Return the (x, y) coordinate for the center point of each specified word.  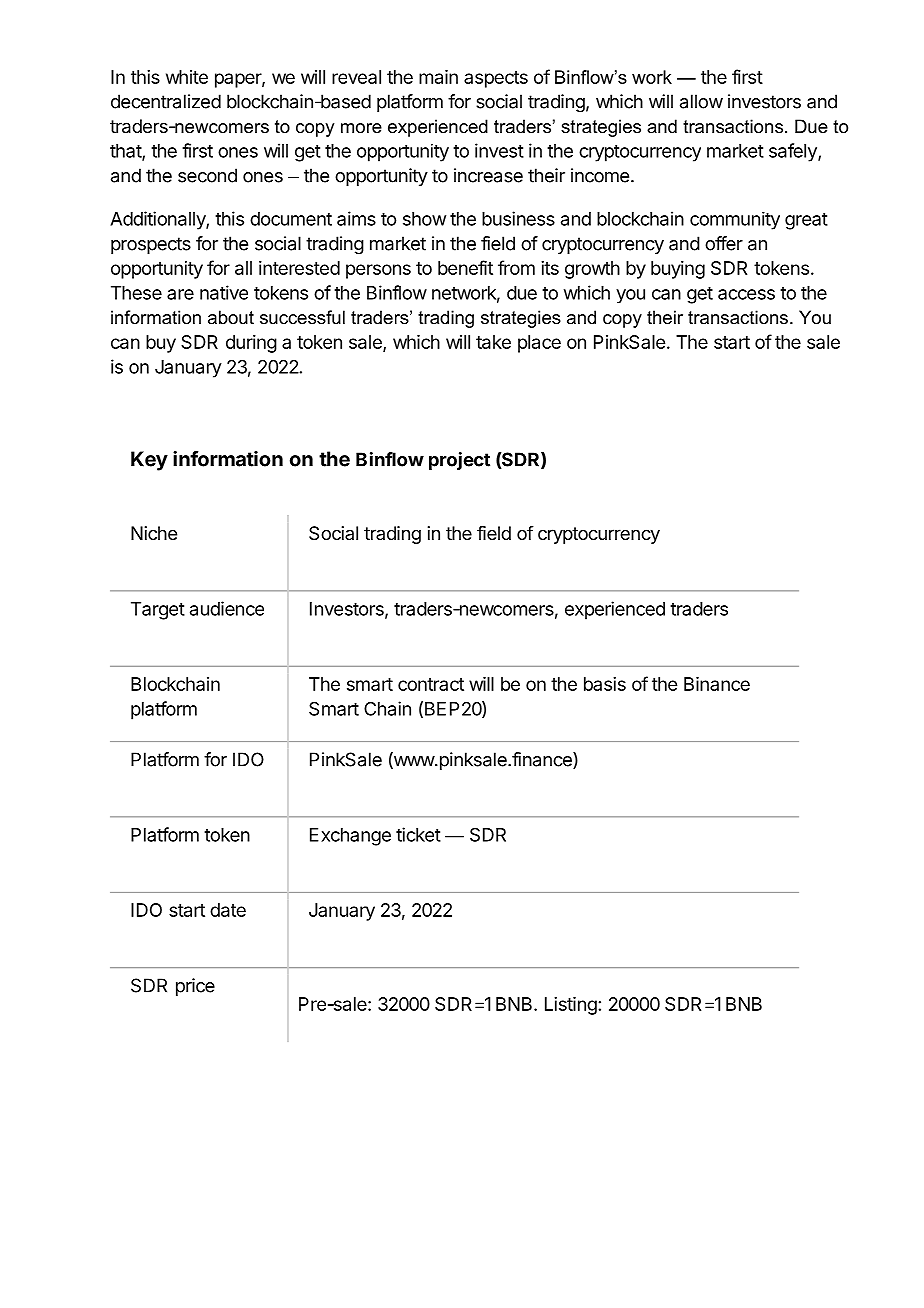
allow (701, 101)
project (459, 461)
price (195, 987)
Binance (717, 684)
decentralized (166, 101)
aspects (496, 79)
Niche (154, 533)
